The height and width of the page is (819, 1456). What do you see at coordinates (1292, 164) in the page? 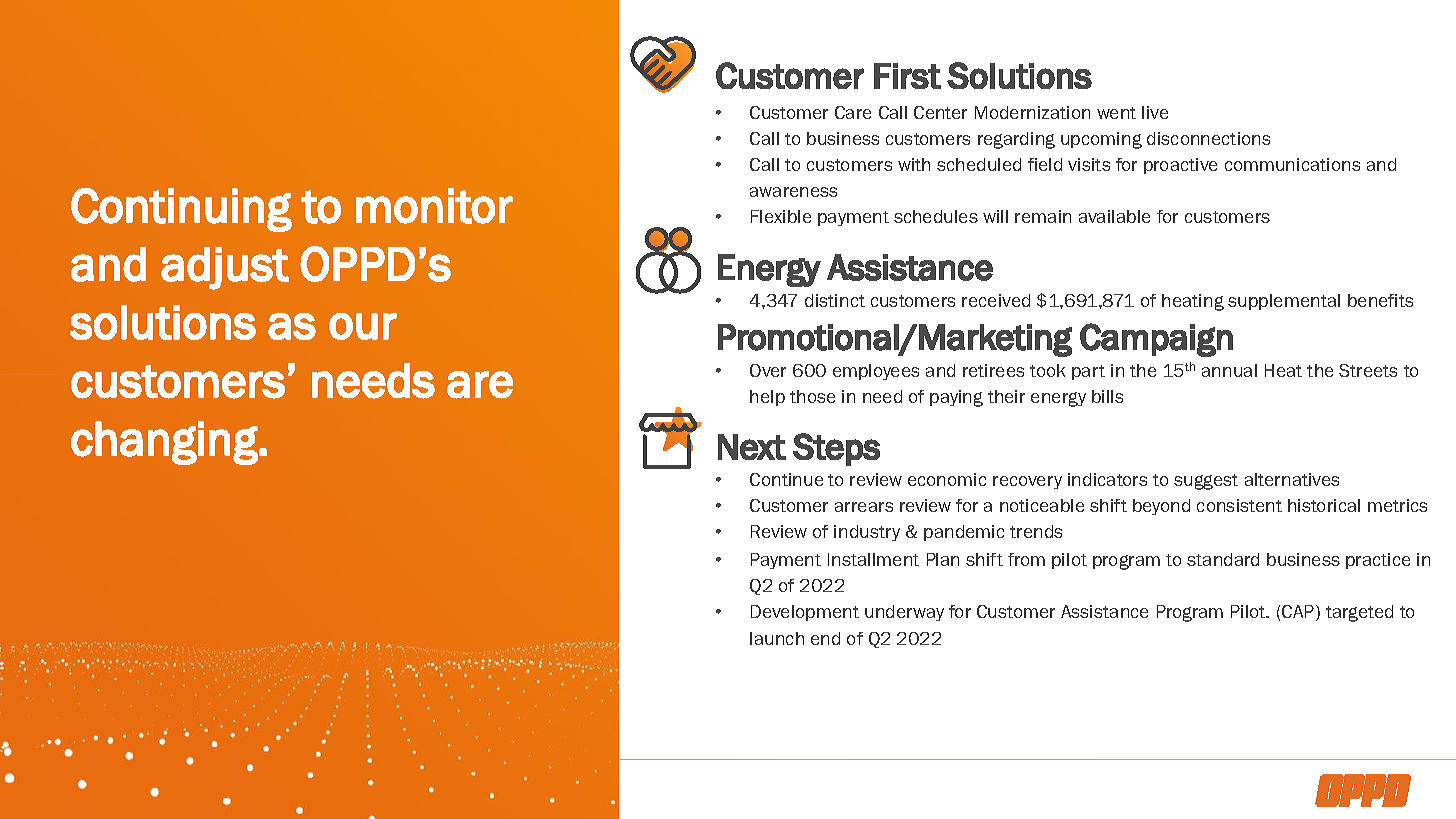
I see `communications` at bounding box center [1292, 164].
